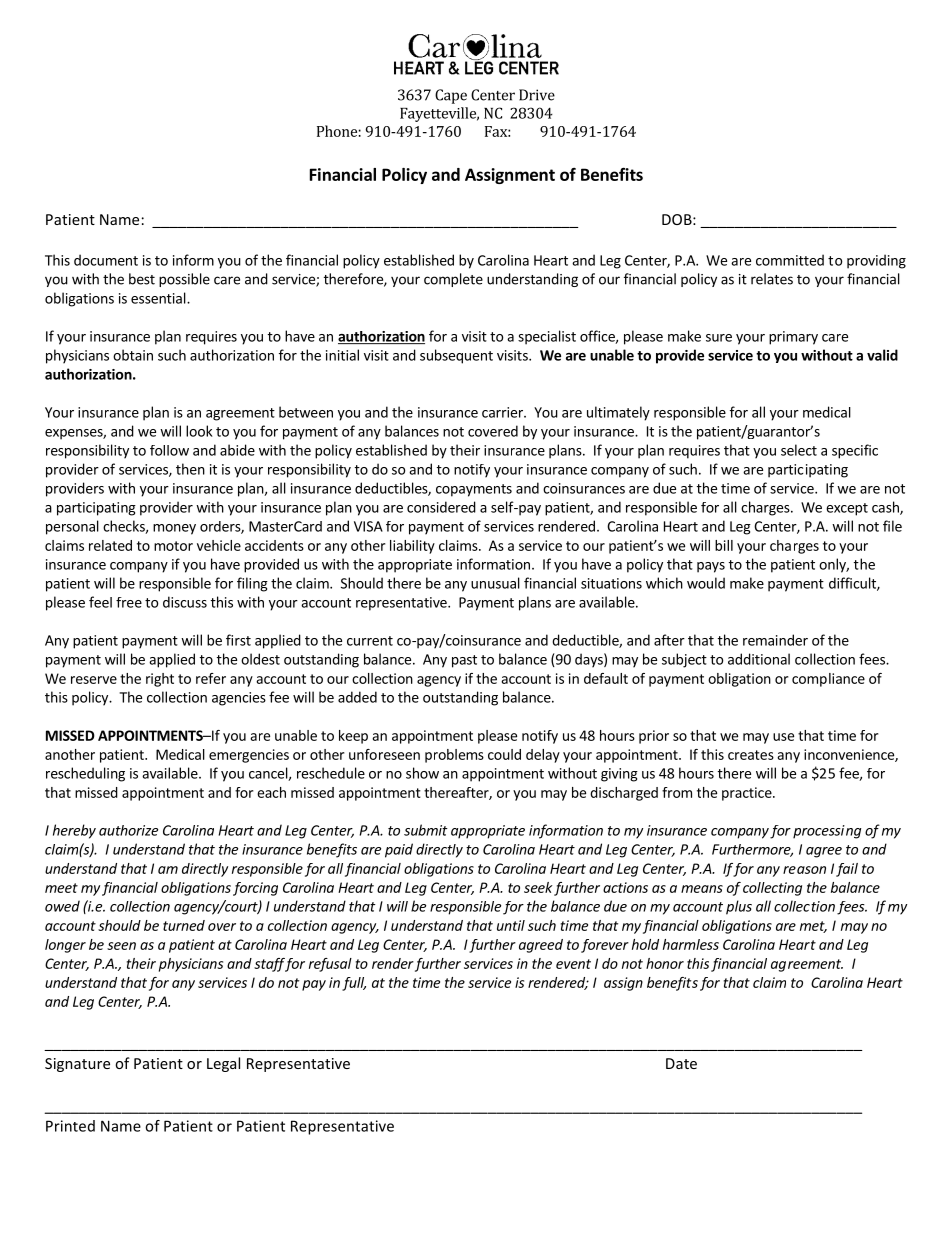  I want to click on committed, so click(790, 260).
